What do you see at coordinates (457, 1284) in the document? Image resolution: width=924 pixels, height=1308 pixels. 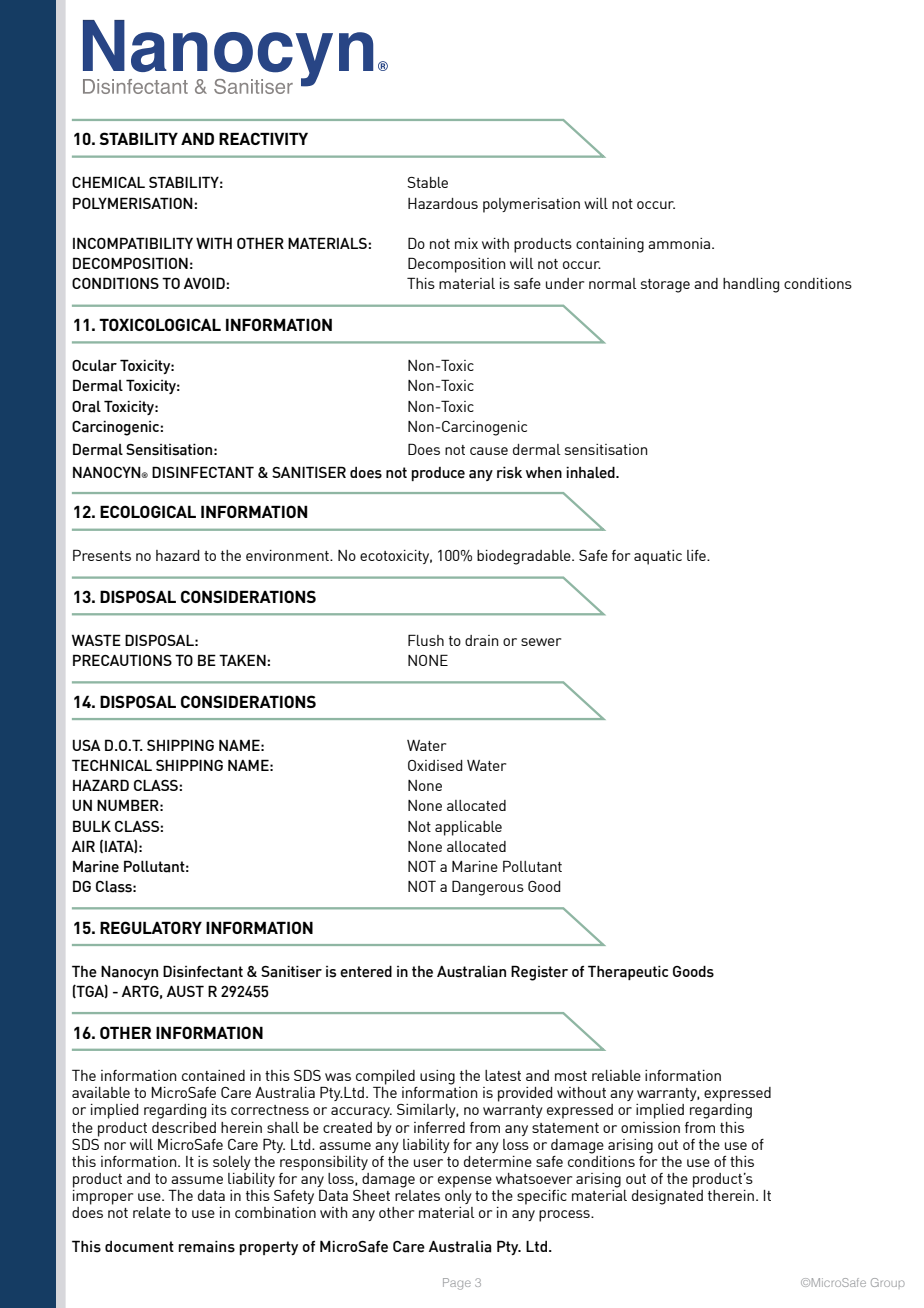 I see `Page` at bounding box center [457, 1284].
